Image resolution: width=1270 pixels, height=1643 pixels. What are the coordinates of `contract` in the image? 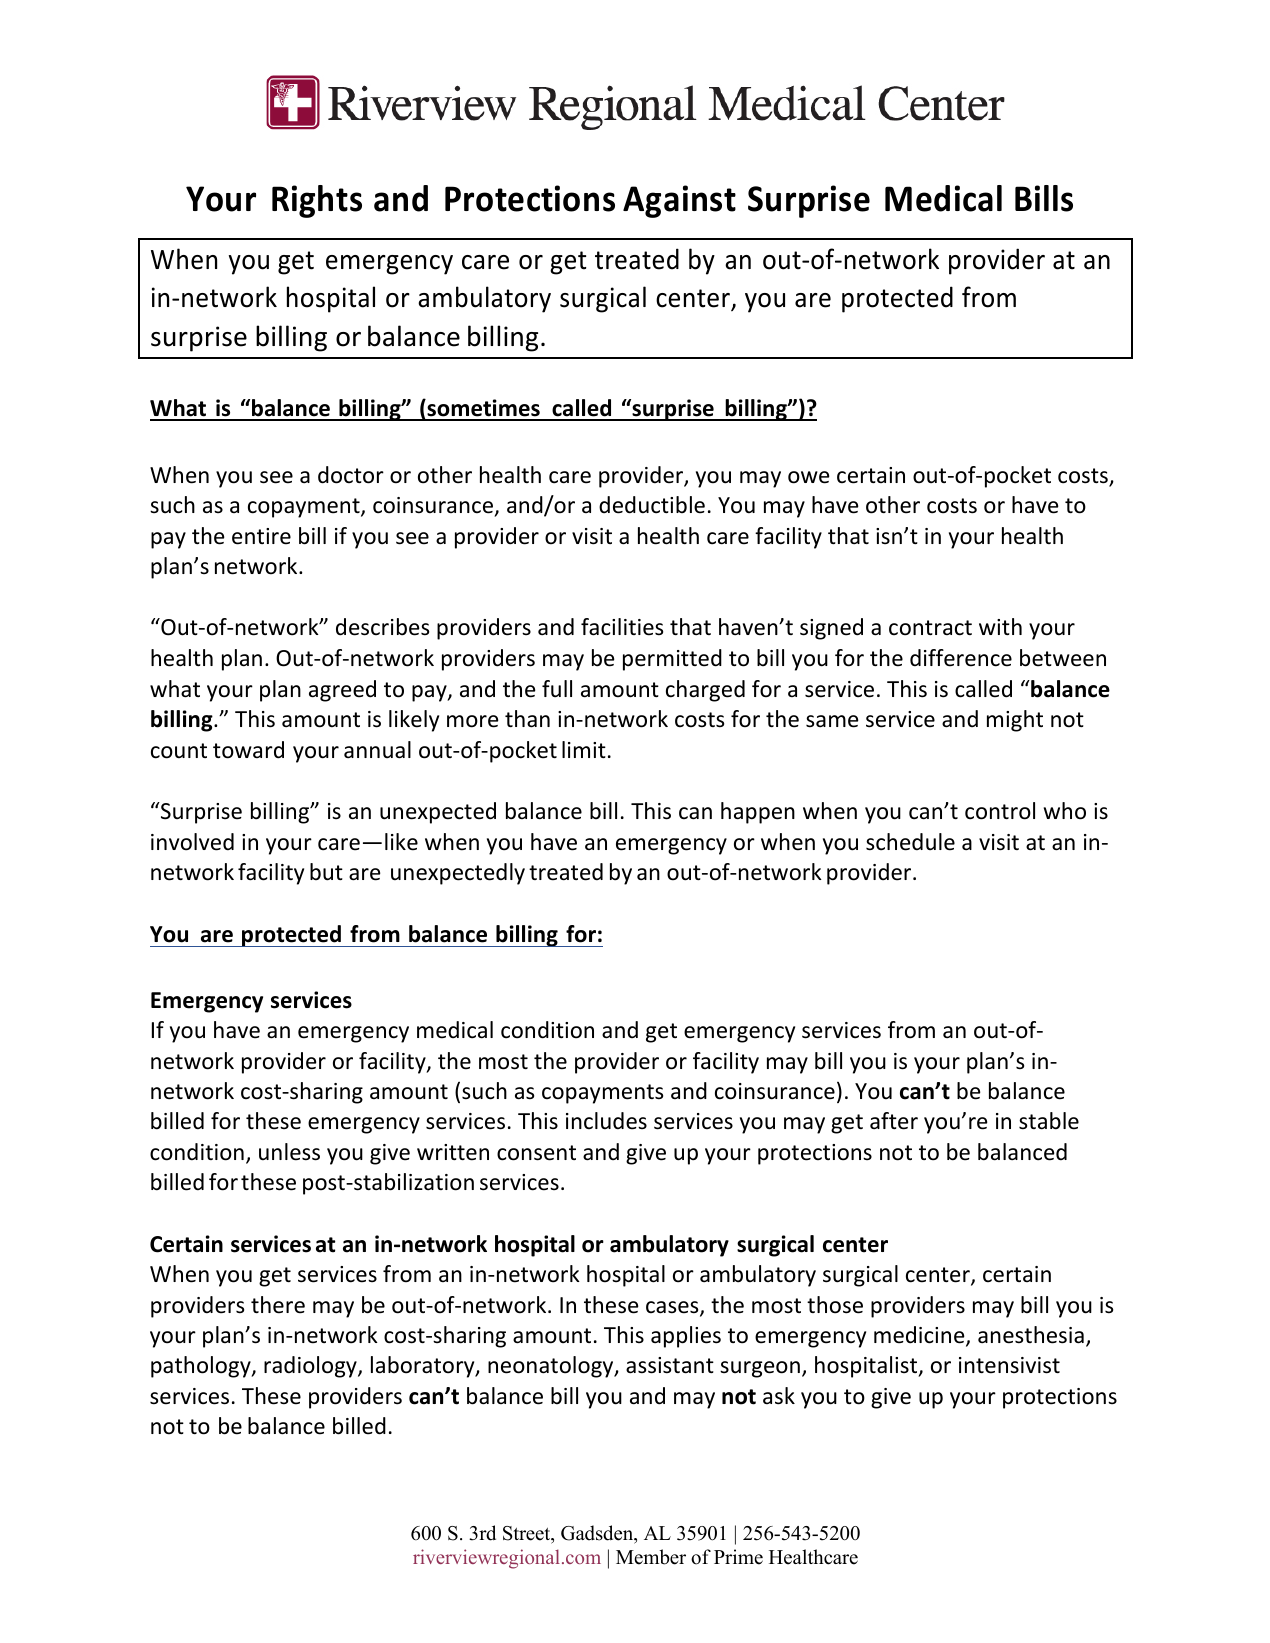 It's located at (930, 628).
